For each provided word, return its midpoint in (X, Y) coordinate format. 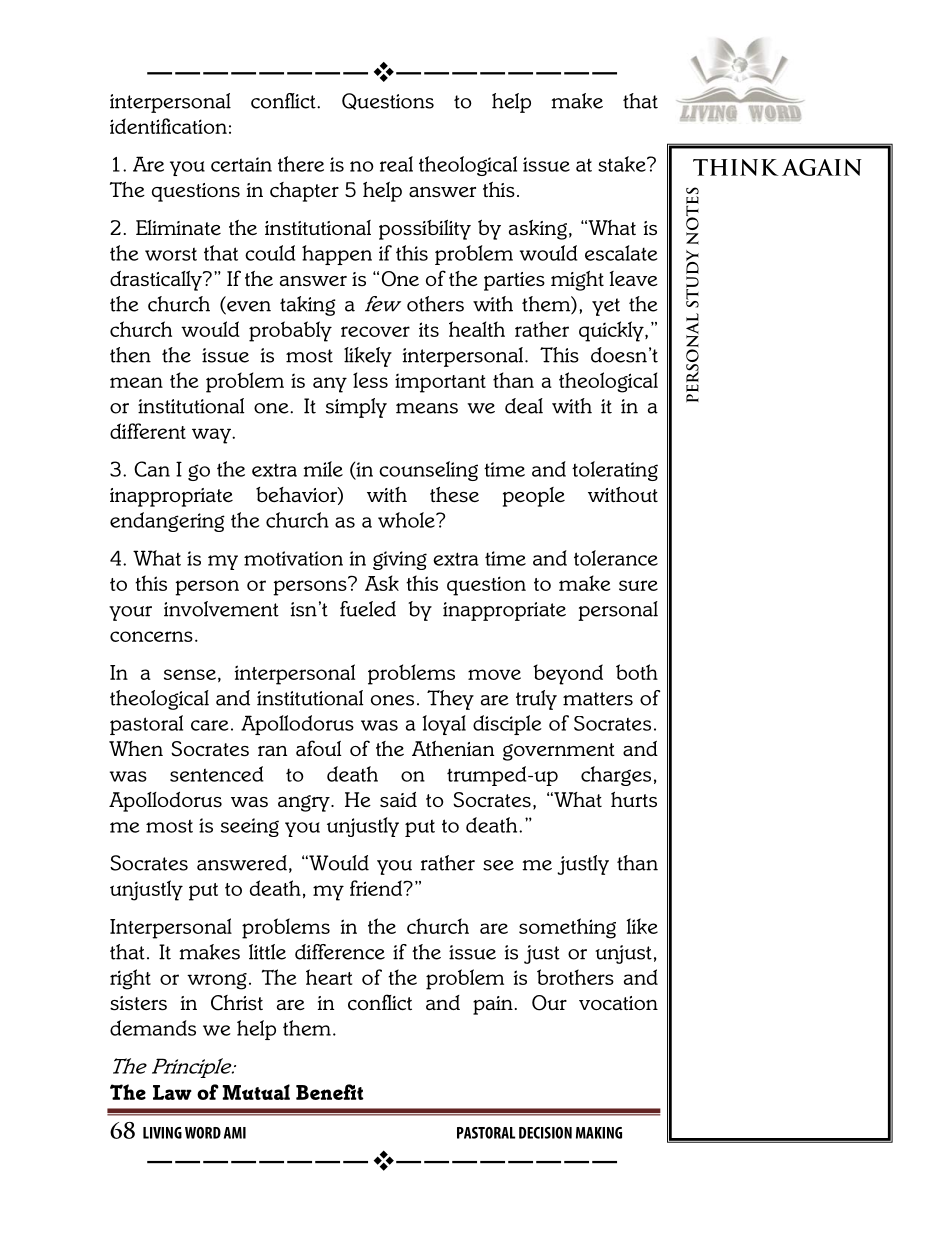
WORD (203, 1133)
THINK (735, 167)
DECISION (545, 1133)
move (494, 674)
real (396, 164)
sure (638, 585)
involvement (221, 609)
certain (241, 164)
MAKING (599, 1133)
